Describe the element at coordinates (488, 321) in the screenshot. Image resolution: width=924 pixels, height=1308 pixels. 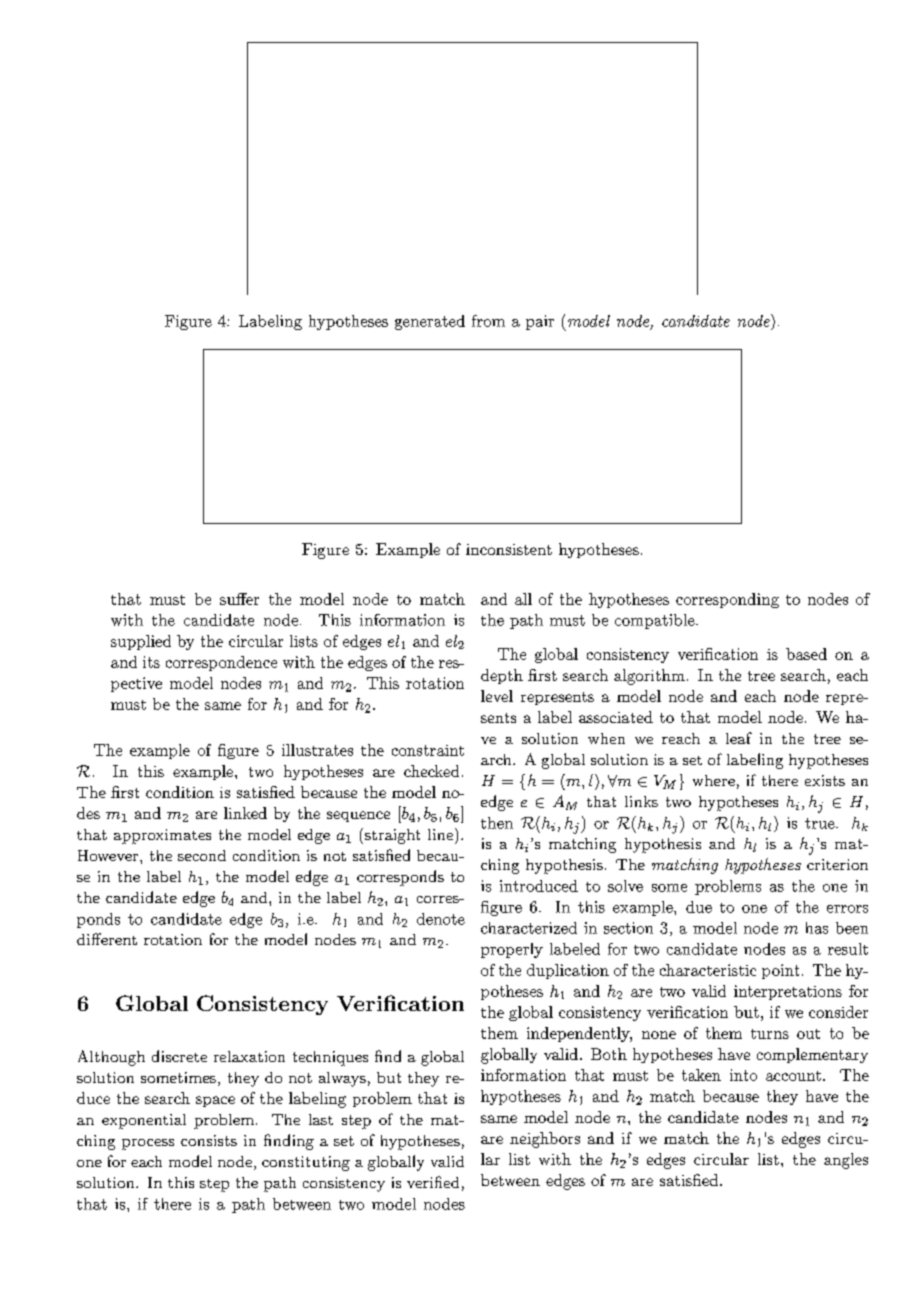
I see `from` at that location.
